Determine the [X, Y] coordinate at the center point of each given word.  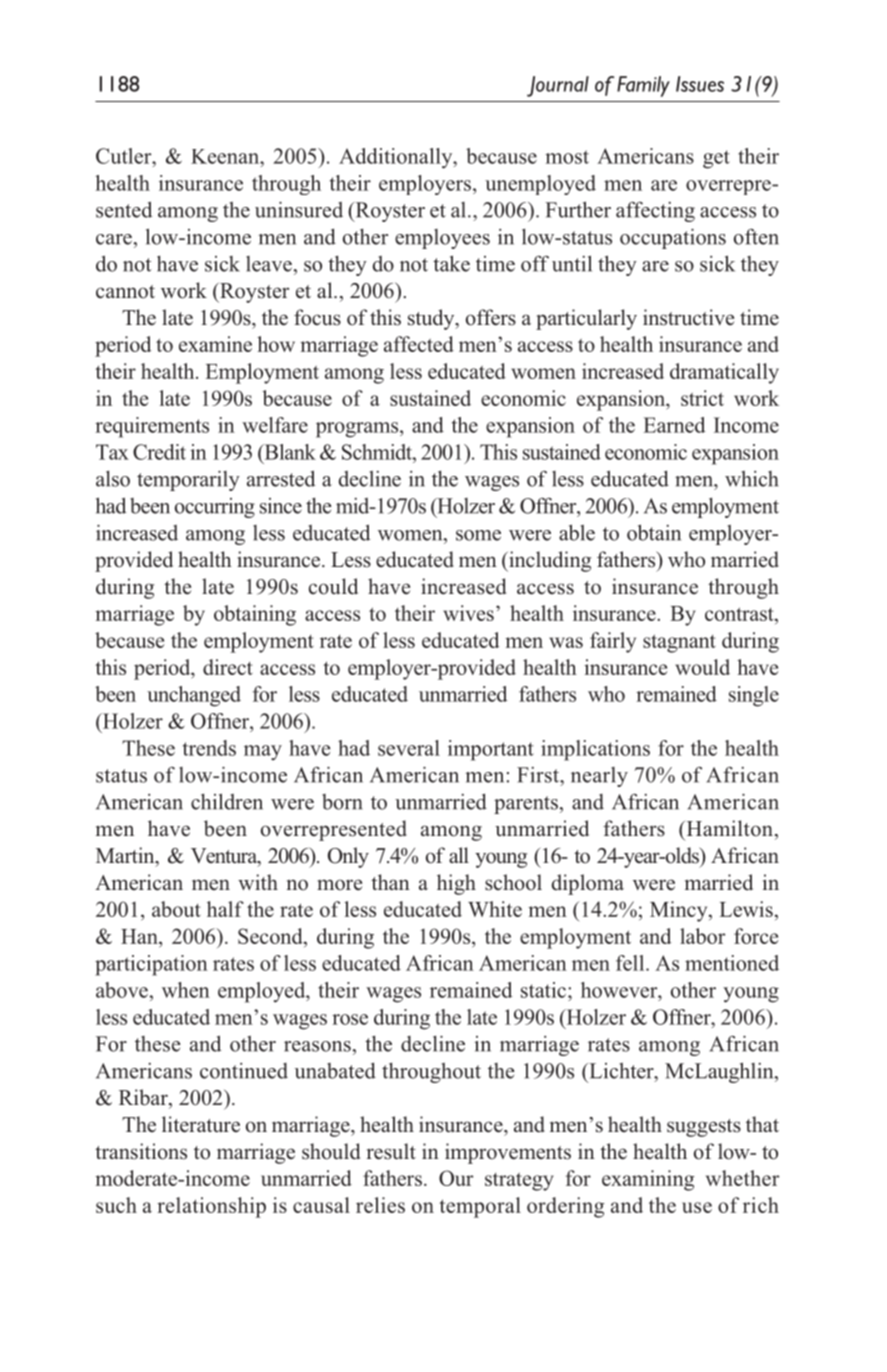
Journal [558, 86]
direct [228, 667]
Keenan [226, 156]
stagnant [679, 643]
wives [468, 613]
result [391, 1151]
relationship [211, 1207]
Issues [700, 84]
